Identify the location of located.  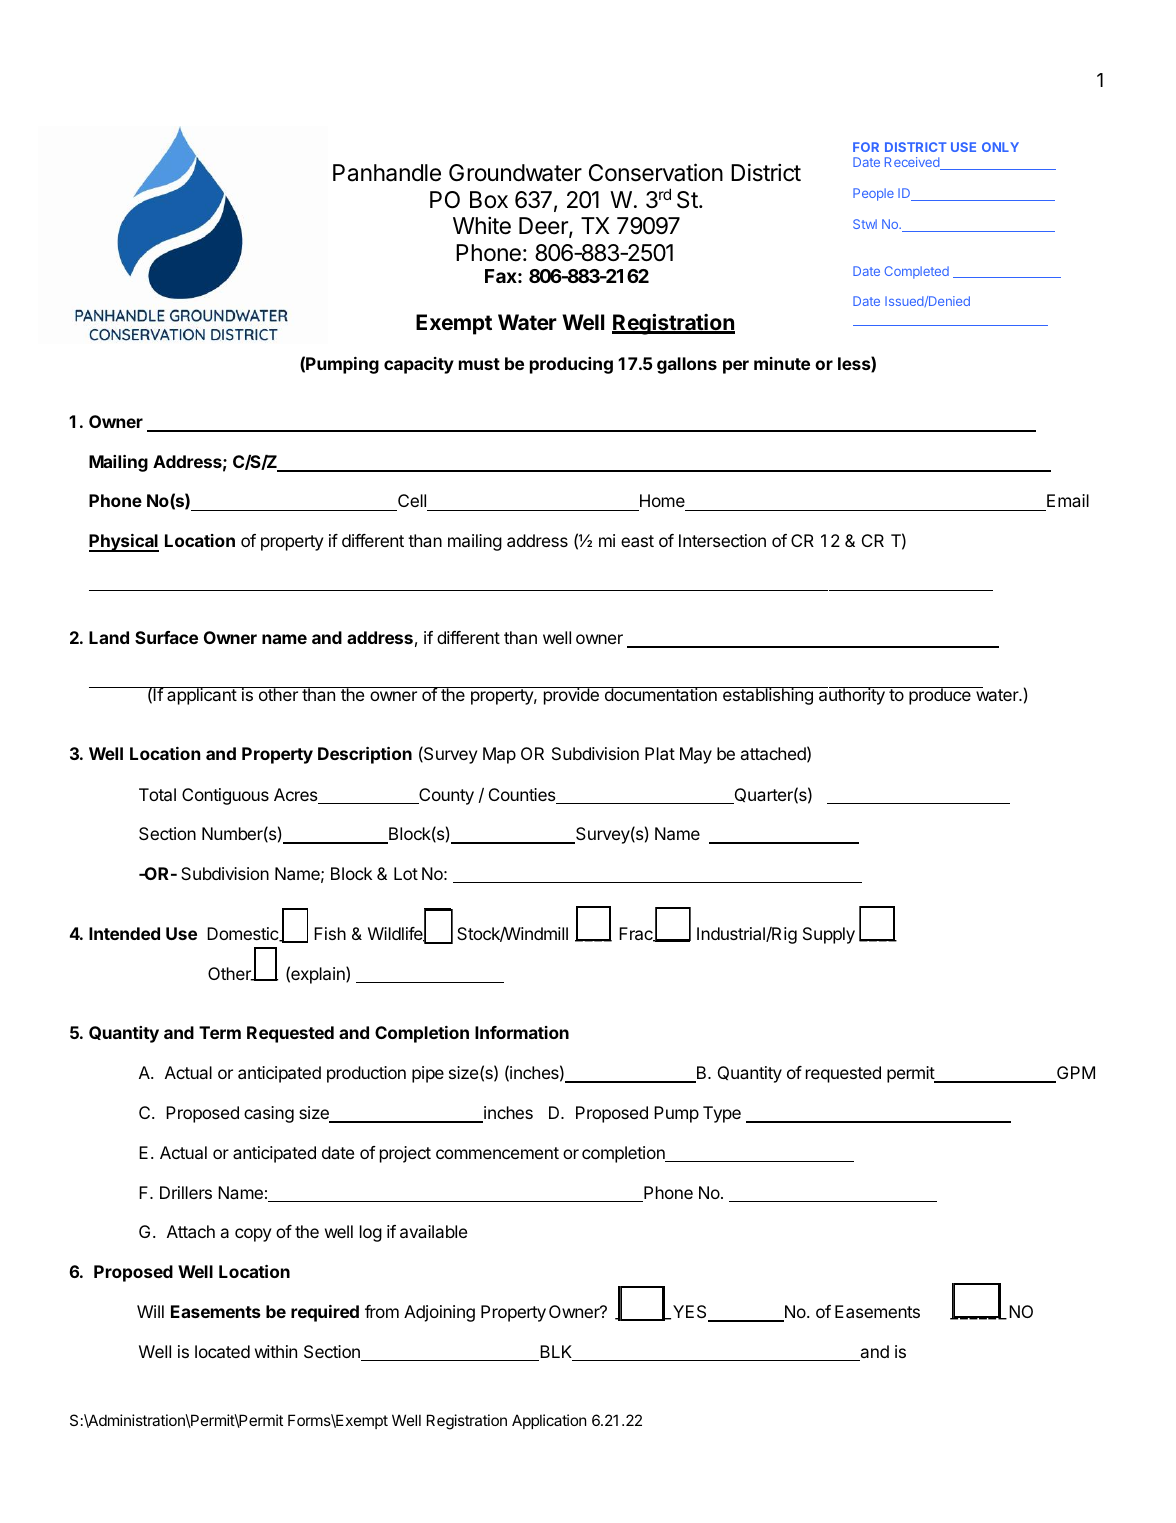
(222, 1351).
